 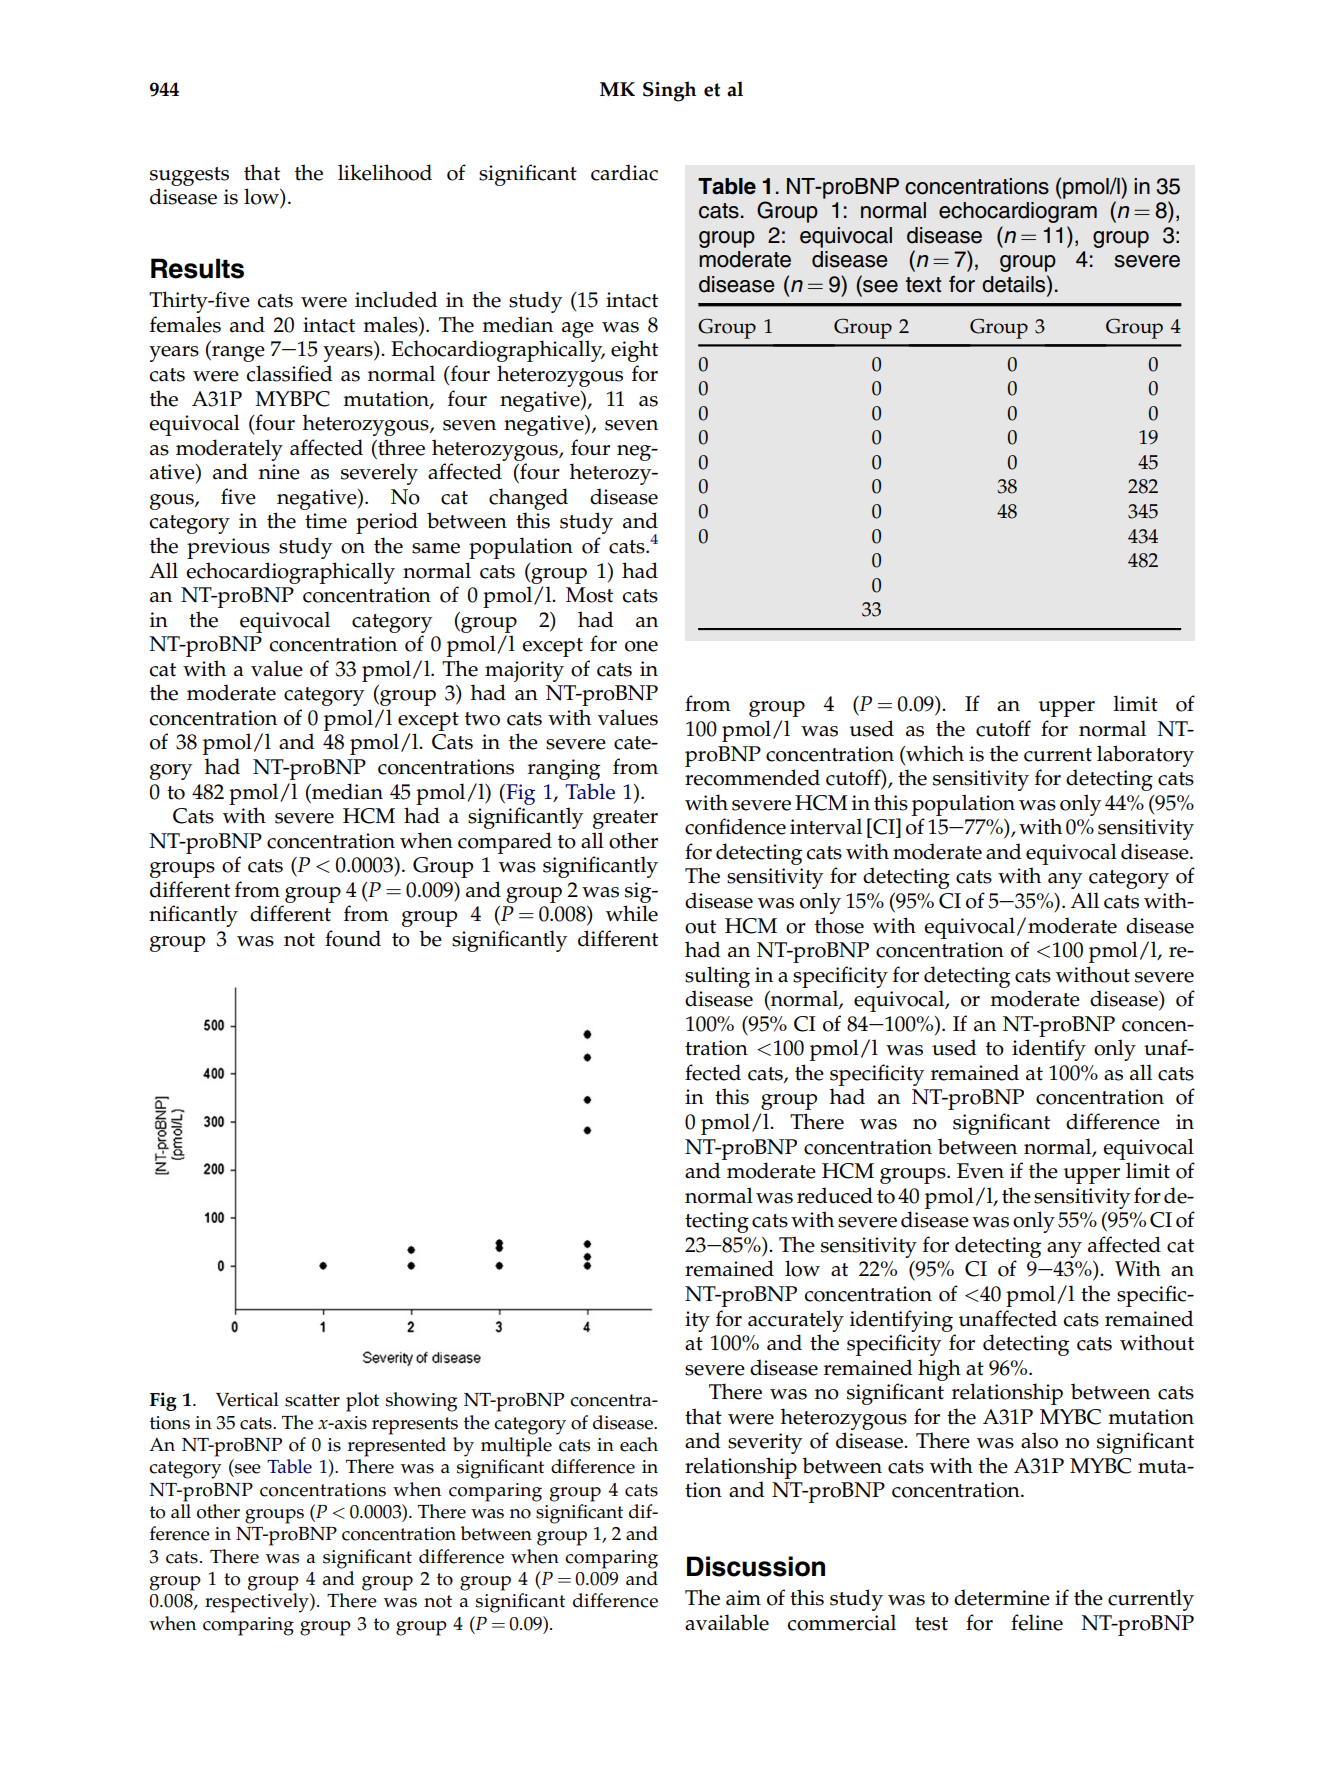 I want to click on likelihood, so click(x=385, y=172).
